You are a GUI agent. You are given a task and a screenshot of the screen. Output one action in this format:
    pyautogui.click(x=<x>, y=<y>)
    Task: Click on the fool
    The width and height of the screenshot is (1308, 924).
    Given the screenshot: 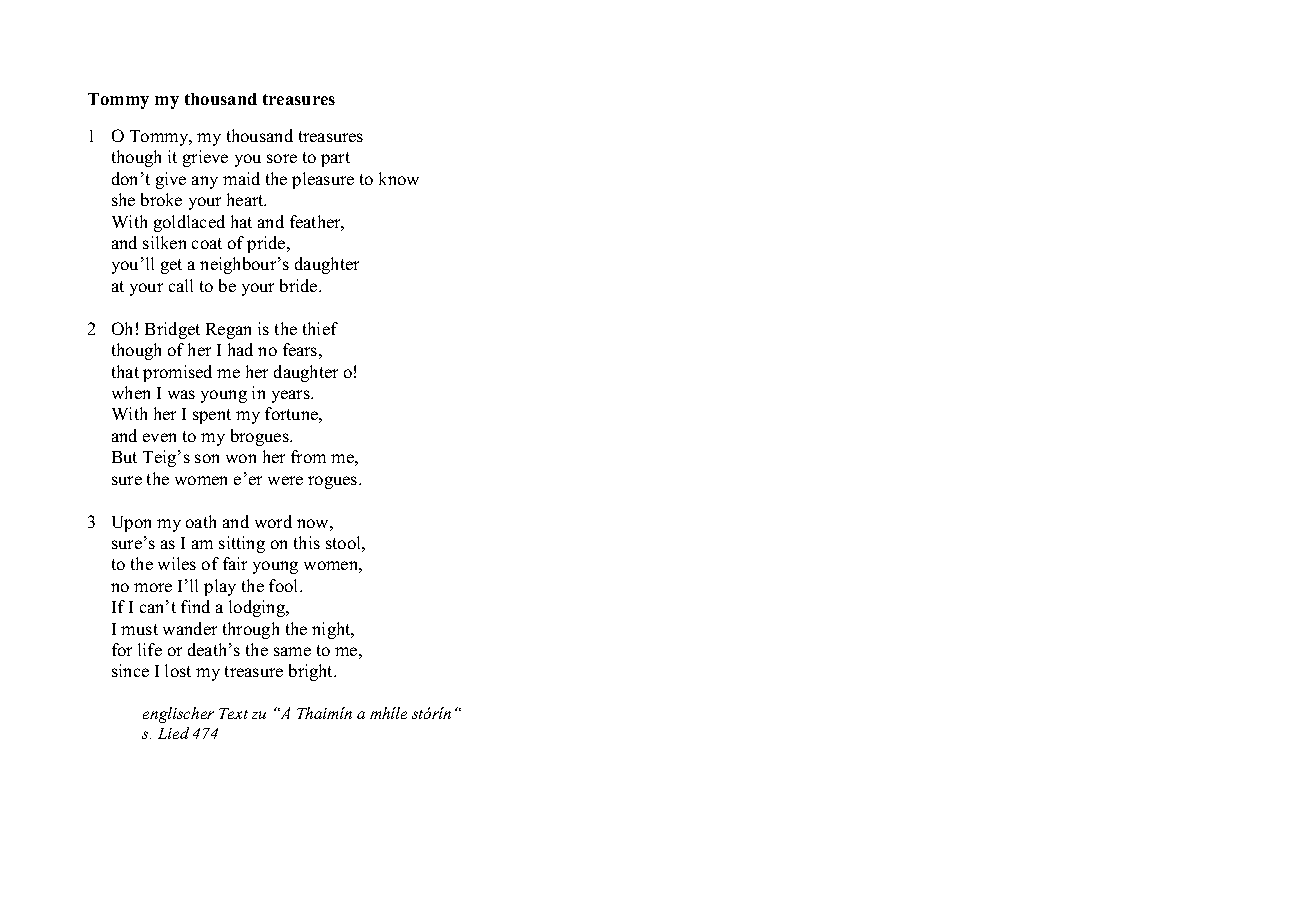 What is the action you would take?
    pyautogui.click(x=285, y=585)
